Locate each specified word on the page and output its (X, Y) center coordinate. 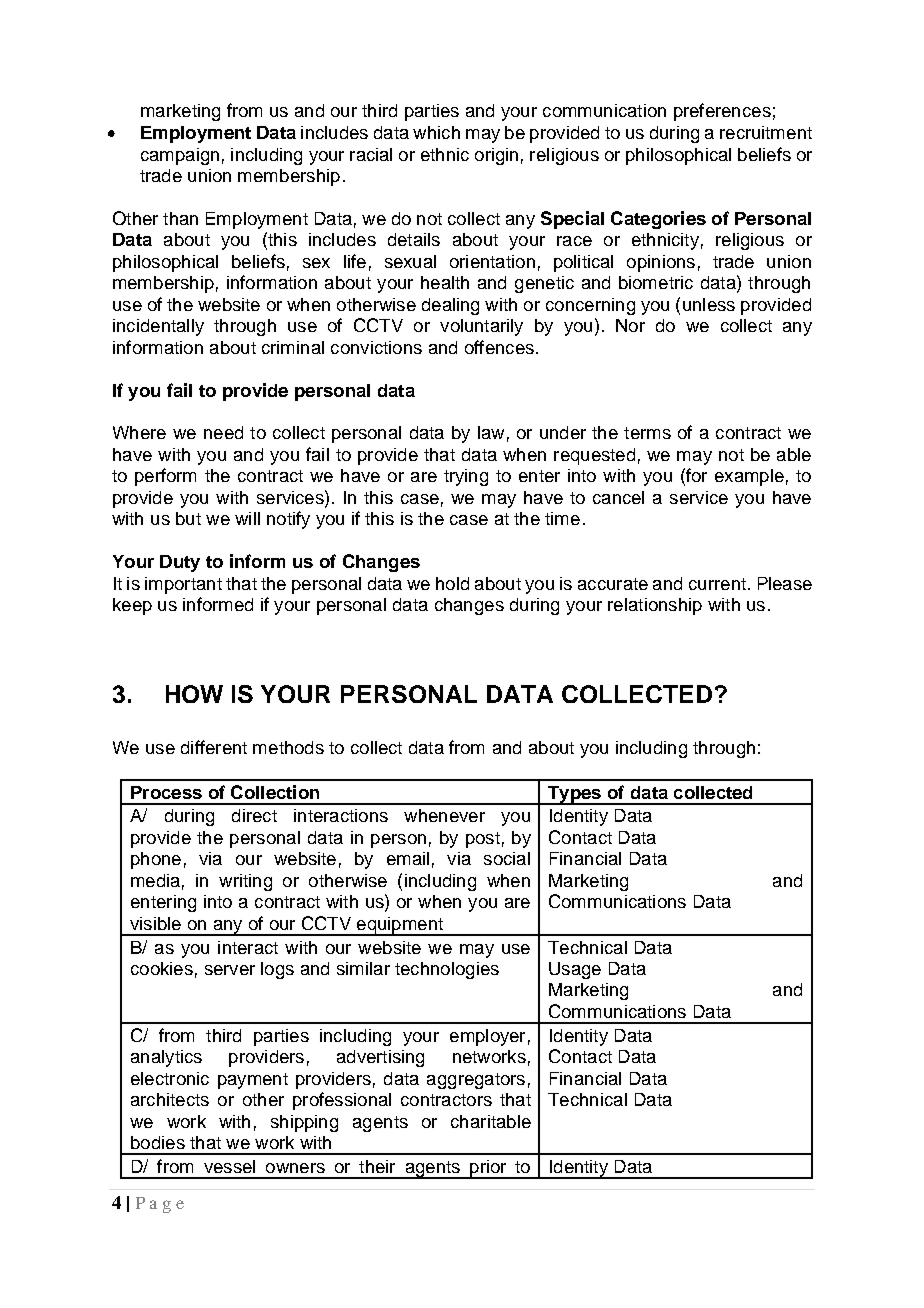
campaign (180, 156)
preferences (722, 112)
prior (488, 1169)
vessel (229, 1166)
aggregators (476, 1081)
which (436, 132)
